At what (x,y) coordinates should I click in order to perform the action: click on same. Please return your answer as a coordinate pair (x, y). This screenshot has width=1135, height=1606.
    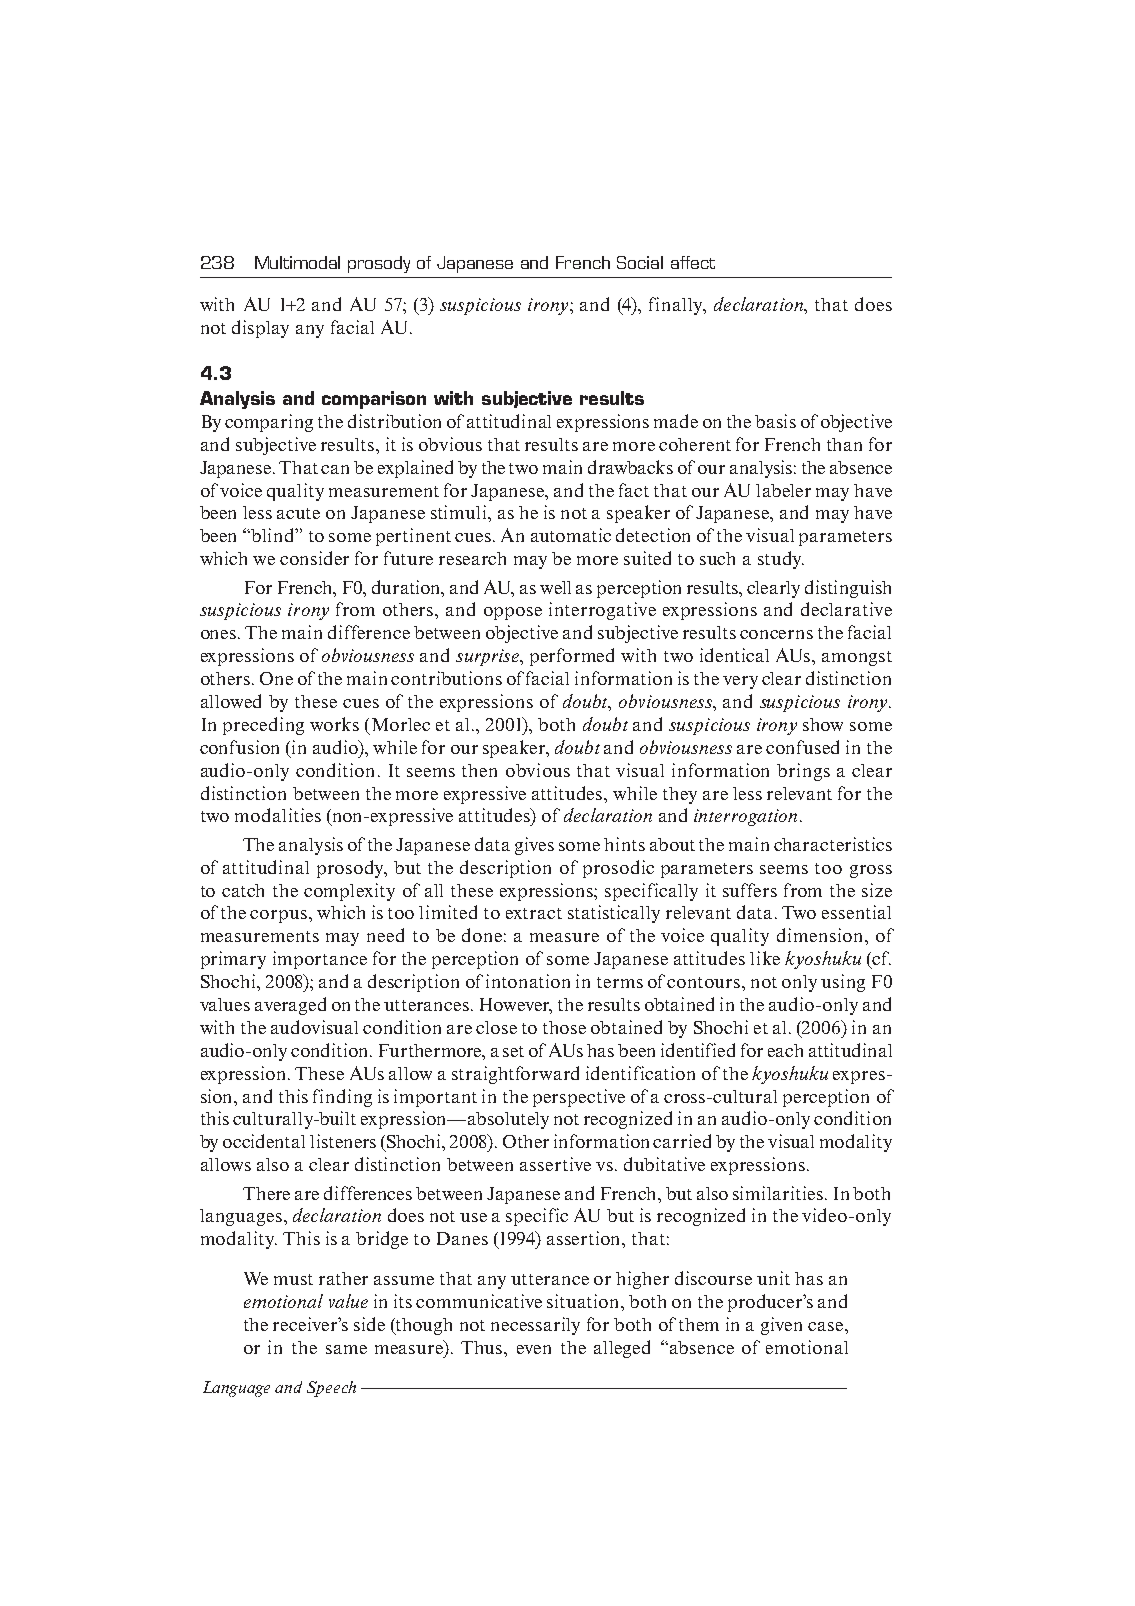
    Looking at the image, I should click on (346, 1349).
